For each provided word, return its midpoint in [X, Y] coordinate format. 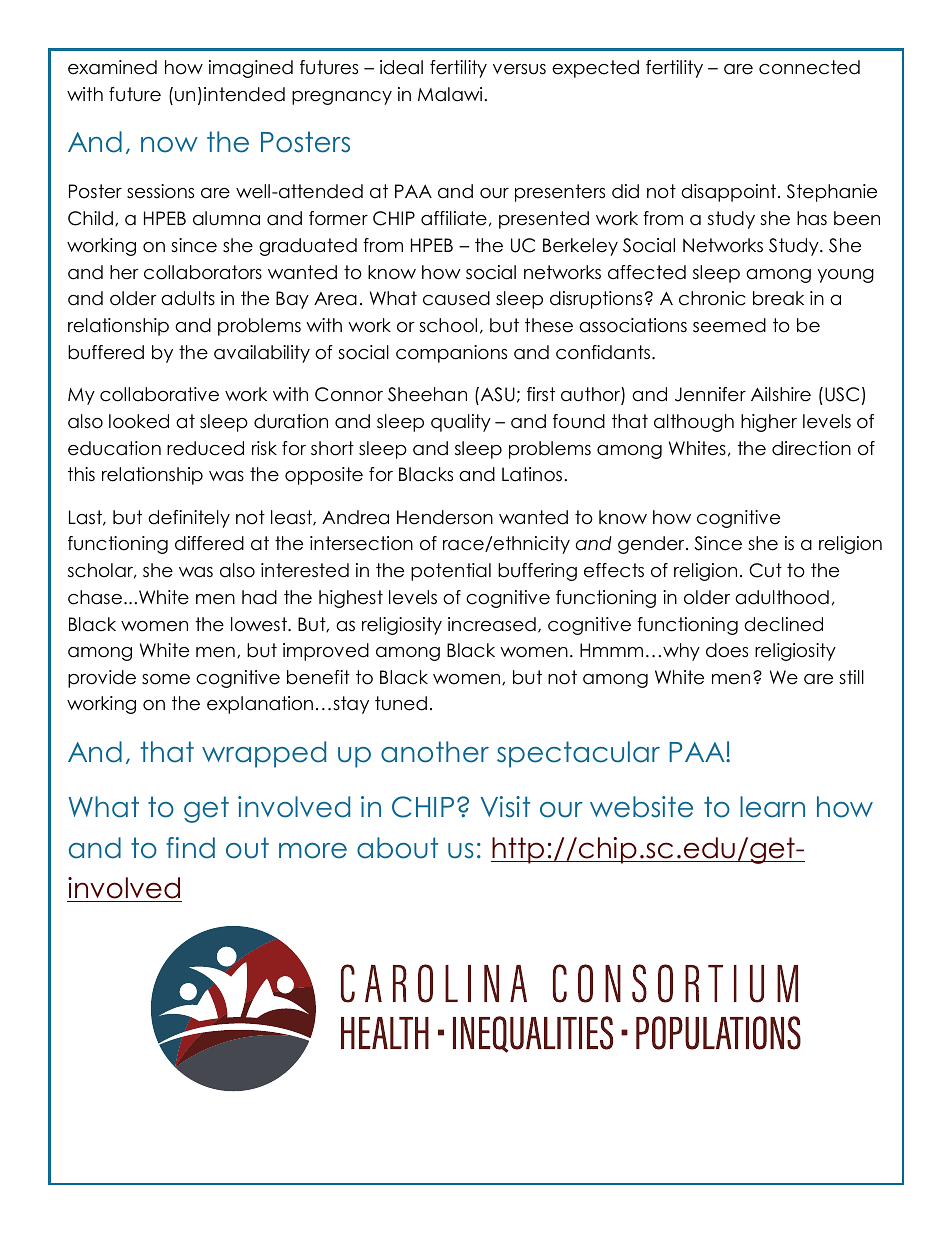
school [448, 325]
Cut [765, 570]
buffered [106, 352]
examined [112, 67]
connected [809, 67]
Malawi [450, 94]
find [190, 848]
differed [209, 543]
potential [451, 572]
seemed [729, 325]
